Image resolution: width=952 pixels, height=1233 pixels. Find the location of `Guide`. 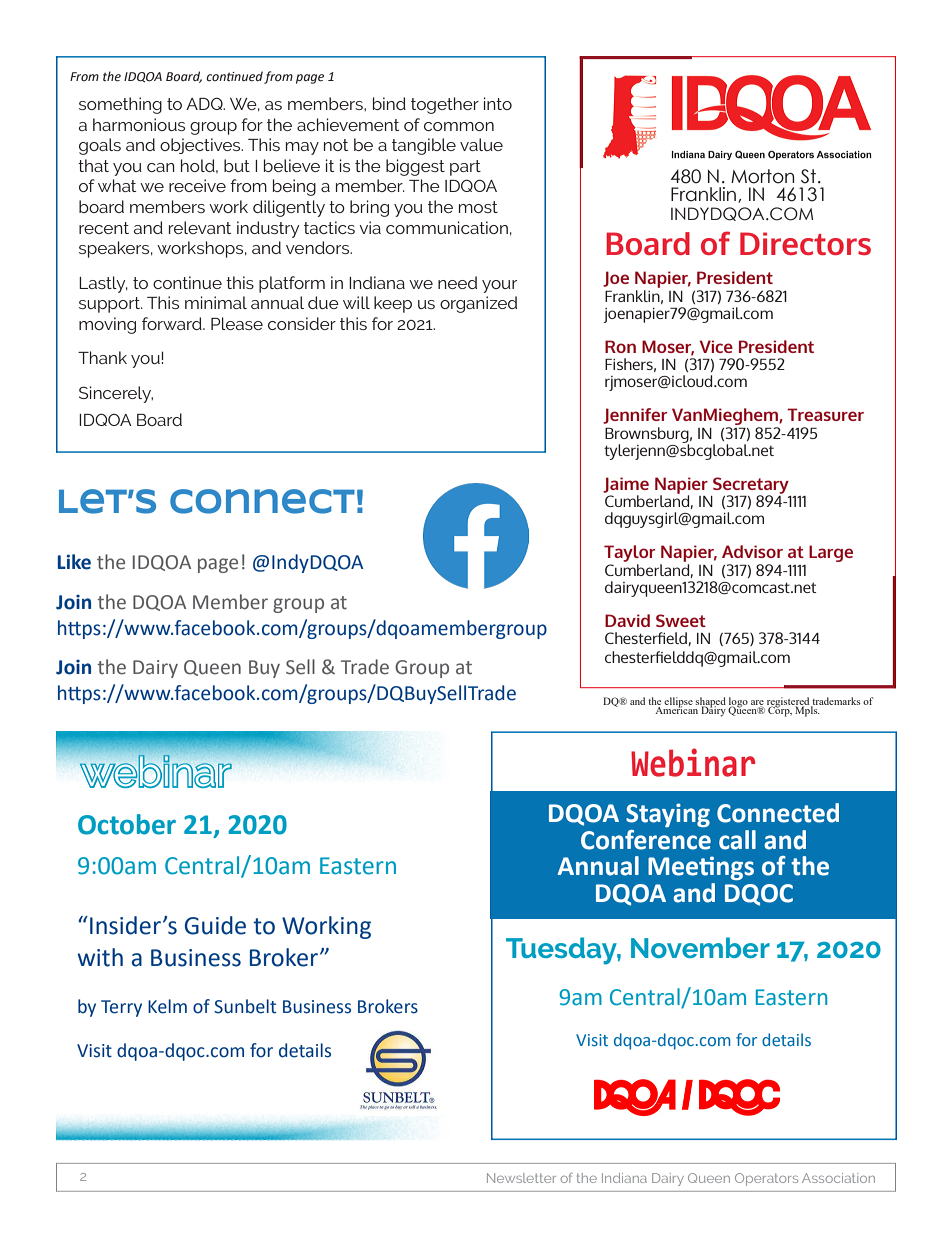

Guide is located at coordinates (215, 925).
